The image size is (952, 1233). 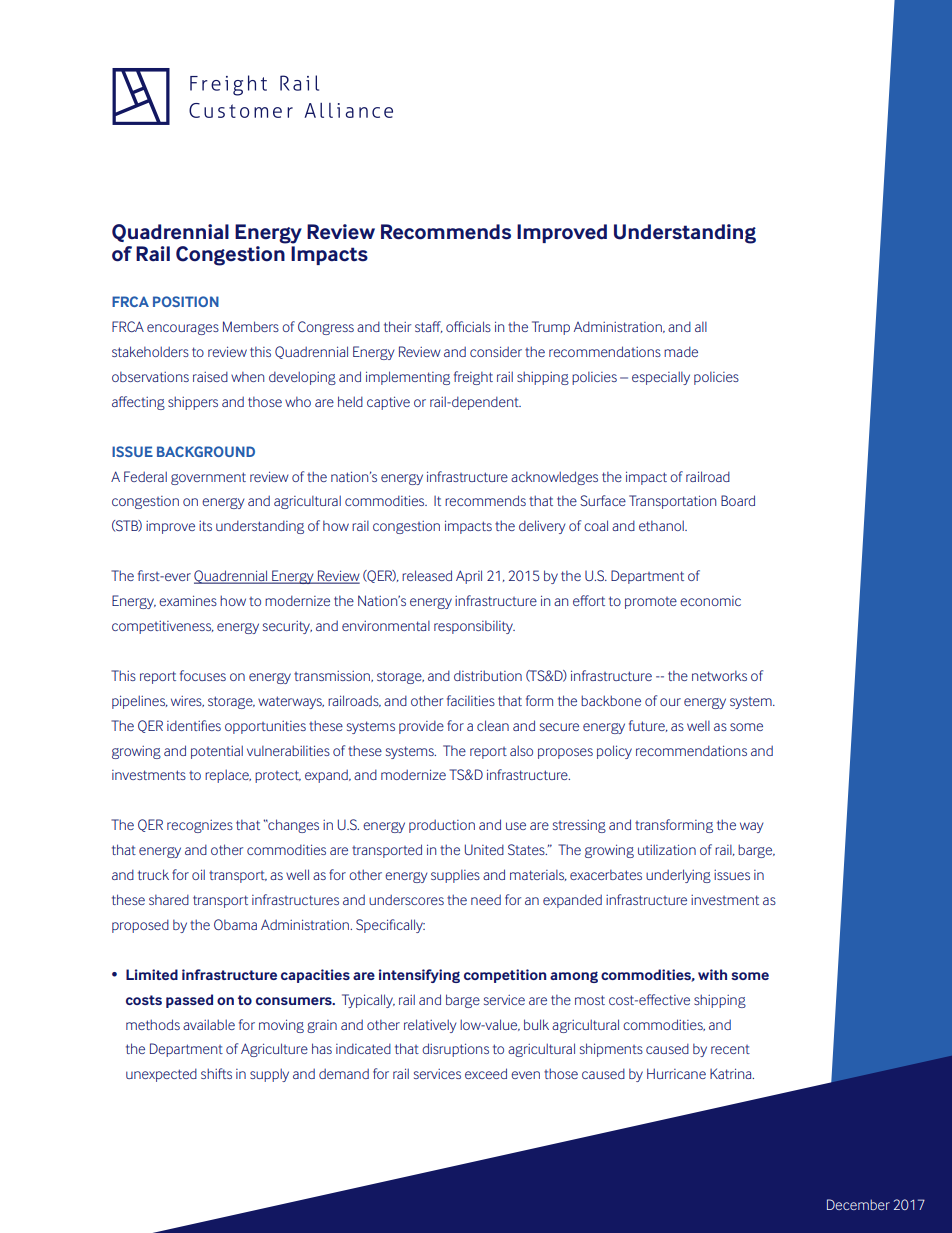 I want to click on made, so click(x=681, y=351).
